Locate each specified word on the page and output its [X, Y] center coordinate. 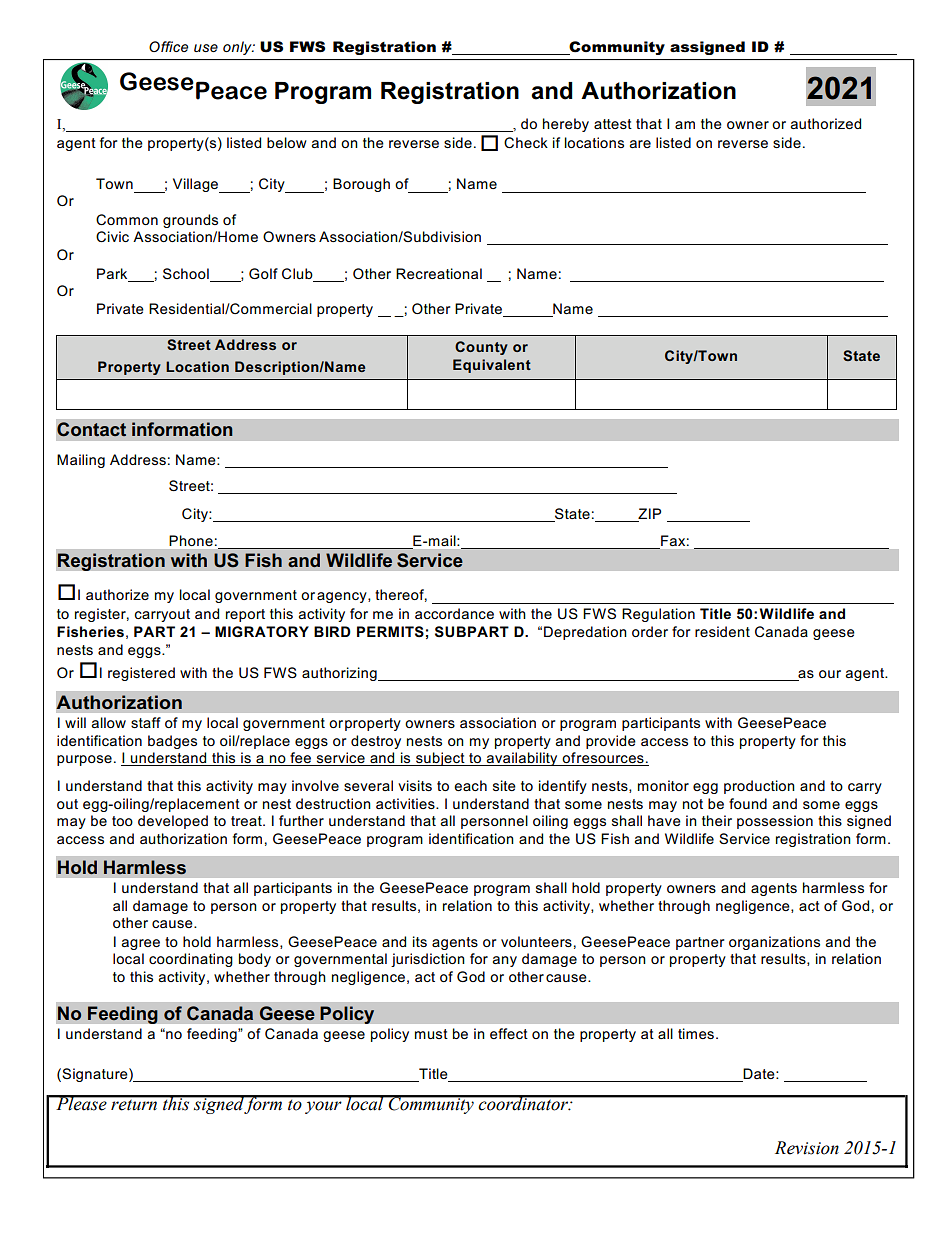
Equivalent [492, 366]
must [431, 1034]
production [759, 787]
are [640, 144]
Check [526, 142]
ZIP [649, 513]
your [323, 1107]
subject [440, 759]
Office [168, 46]
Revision [807, 1148]
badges [172, 742]
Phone [191, 540]
